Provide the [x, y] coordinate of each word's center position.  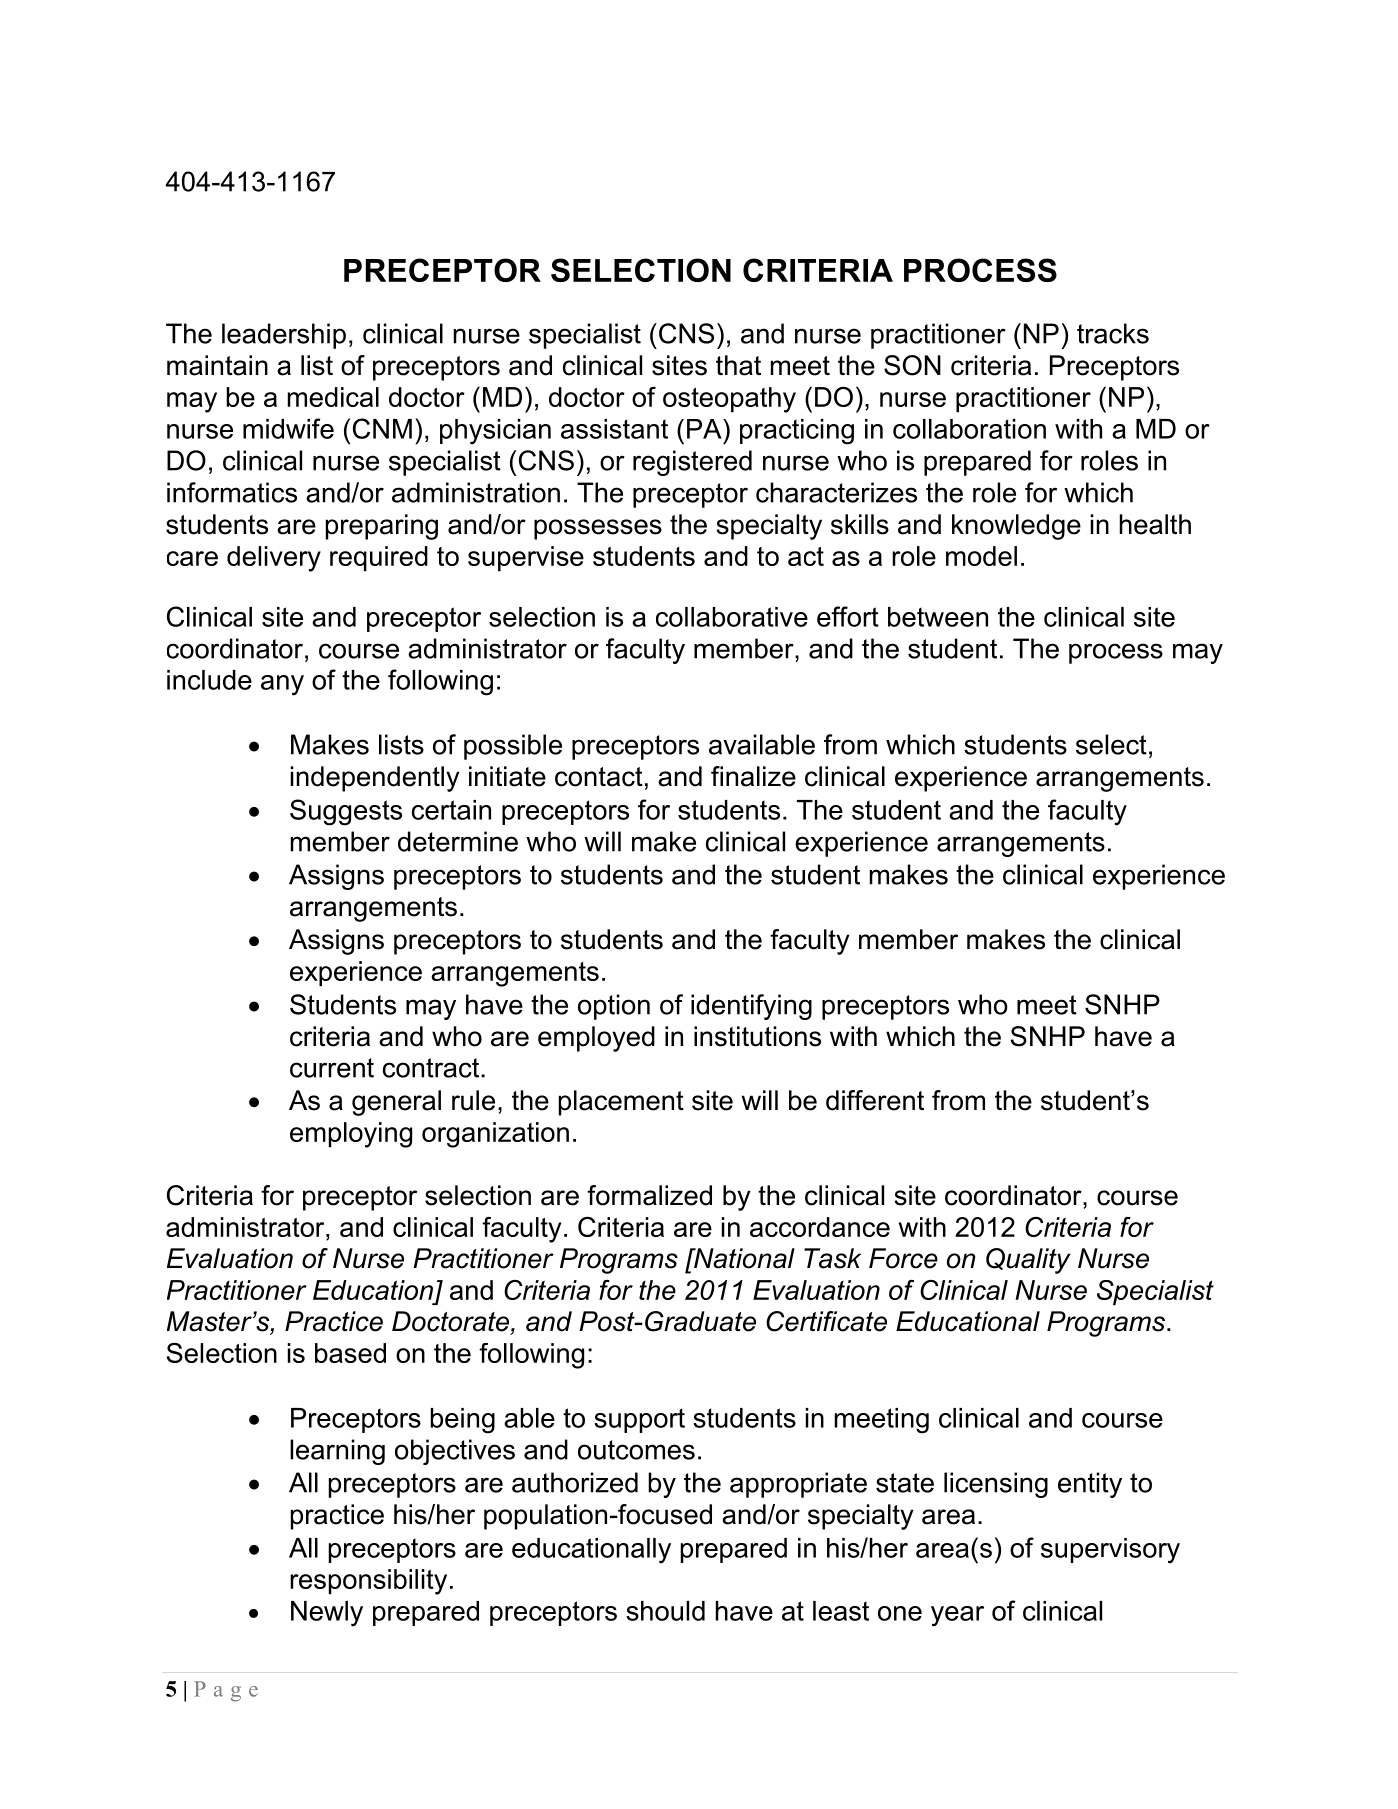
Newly [327, 1614]
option [614, 1007]
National [743, 1258]
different [875, 1100]
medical [333, 397]
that [738, 365]
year [957, 1616]
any [282, 685]
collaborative [732, 617]
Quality [1028, 1261]
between [938, 617]
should [665, 1611]
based [350, 1353]
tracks [1113, 333]
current [332, 1068]
